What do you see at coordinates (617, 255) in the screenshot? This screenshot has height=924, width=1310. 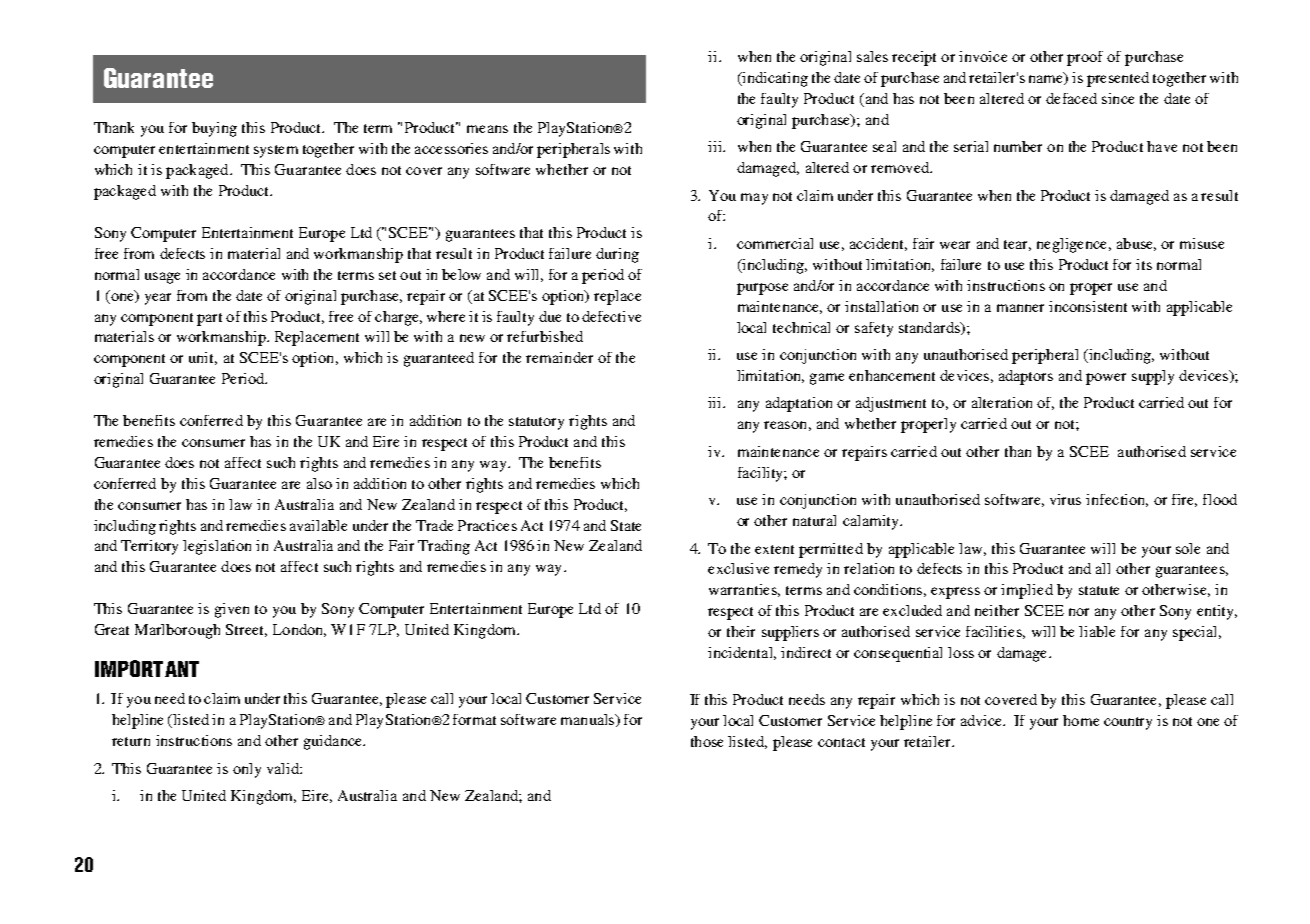 I see `during` at bounding box center [617, 255].
